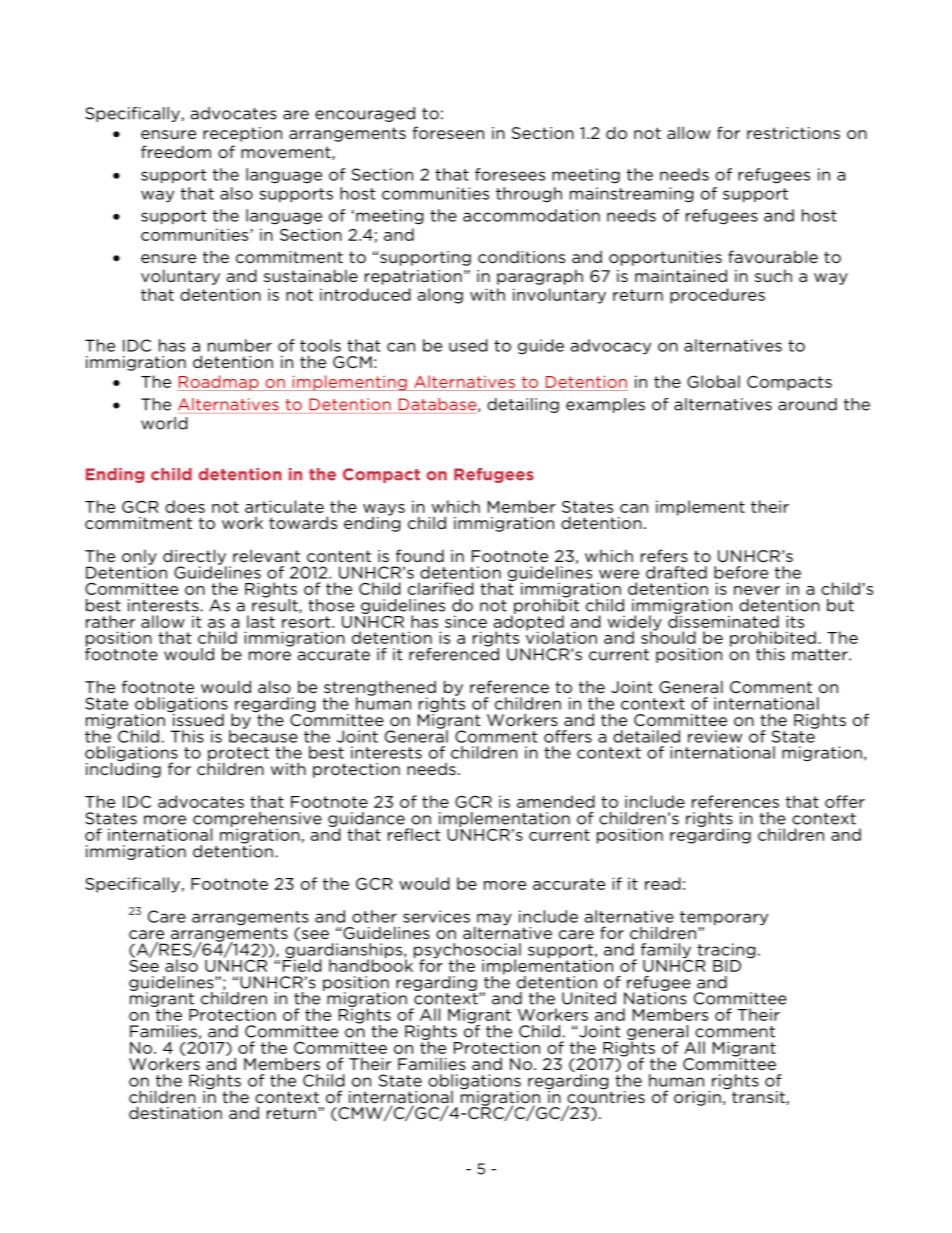  What do you see at coordinates (175, 1112) in the screenshot?
I see `destination` at bounding box center [175, 1112].
